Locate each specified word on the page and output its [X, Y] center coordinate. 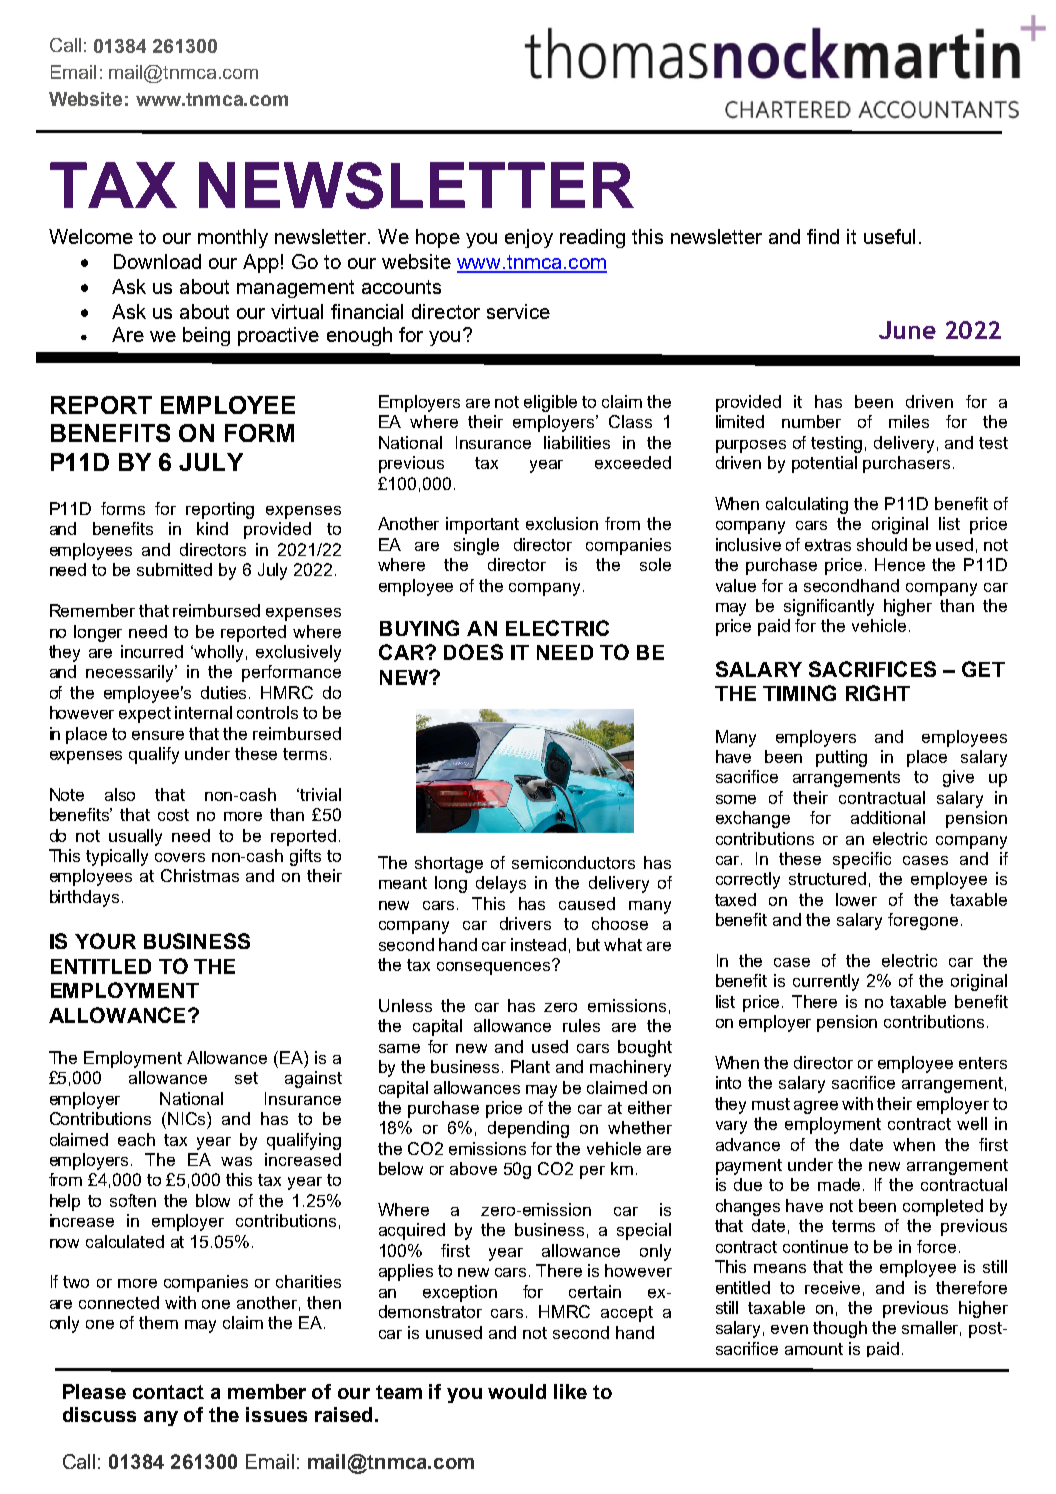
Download [157, 261]
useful [889, 236]
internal [203, 712]
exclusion [562, 523]
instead [538, 944]
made [841, 1184]
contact [168, 1392]
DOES [473, 652]
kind [212, 528]
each [136, 1139]
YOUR [105, 941]
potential [824, 464]
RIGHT [878, 693]
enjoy [529, 238]
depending [528, 1129]
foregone [923, 921]
